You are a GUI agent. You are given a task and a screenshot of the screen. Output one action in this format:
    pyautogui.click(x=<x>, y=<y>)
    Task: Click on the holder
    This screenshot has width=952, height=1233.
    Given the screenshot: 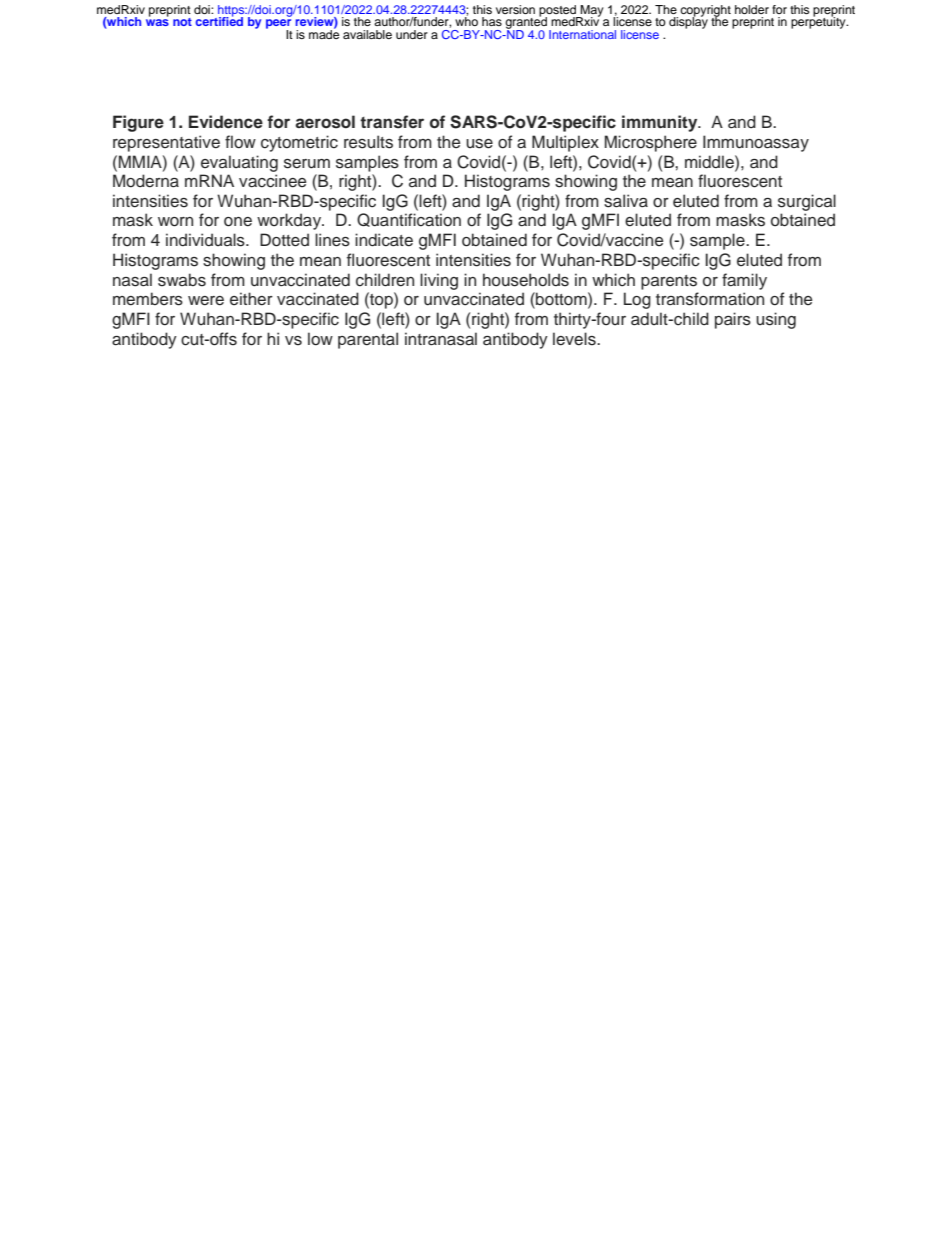 What is the action you would take?
    pyautogui.click(x=752, y=9)
